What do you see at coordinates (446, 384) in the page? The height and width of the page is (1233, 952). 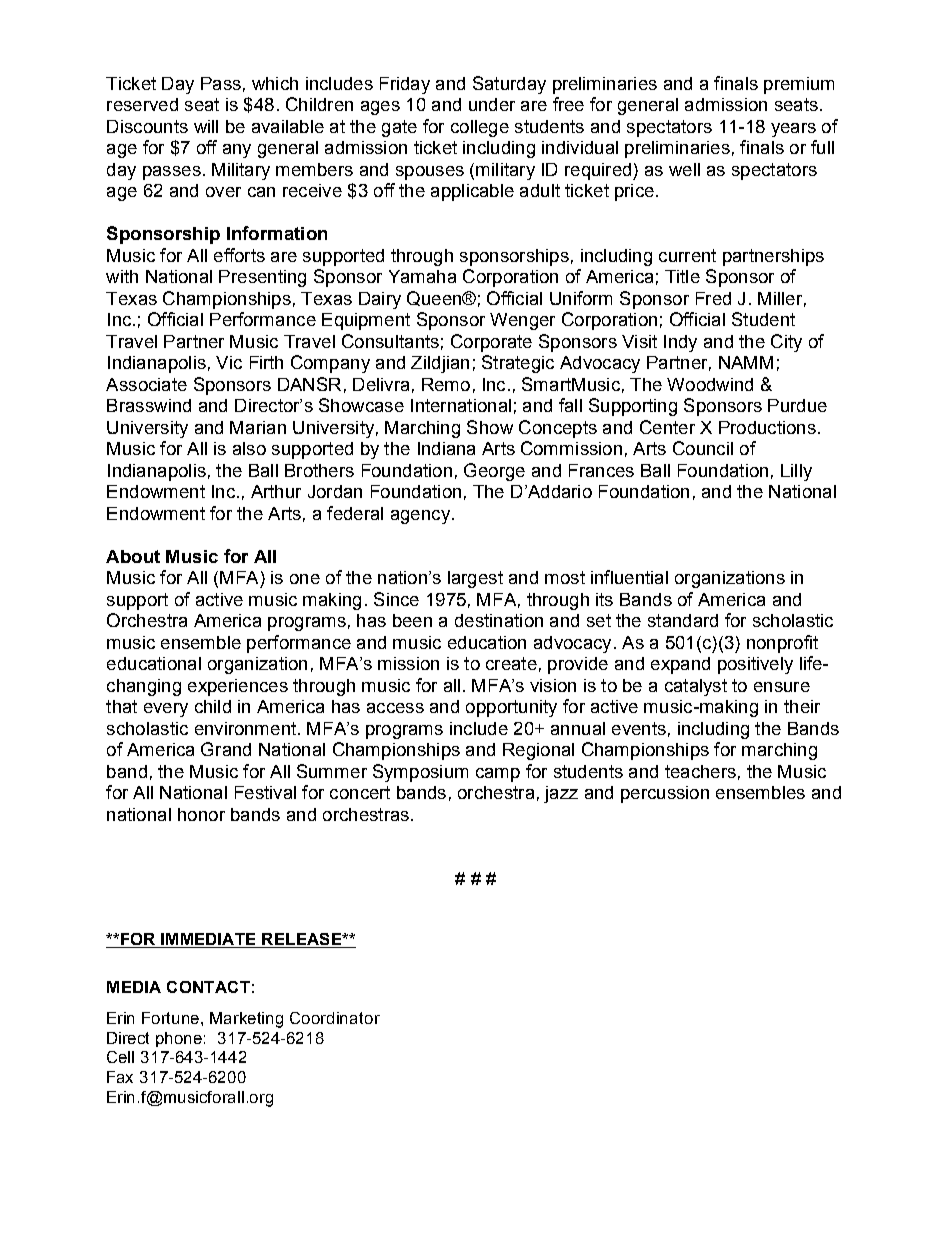 I see `Remo` at bounding box center [446, 384].
